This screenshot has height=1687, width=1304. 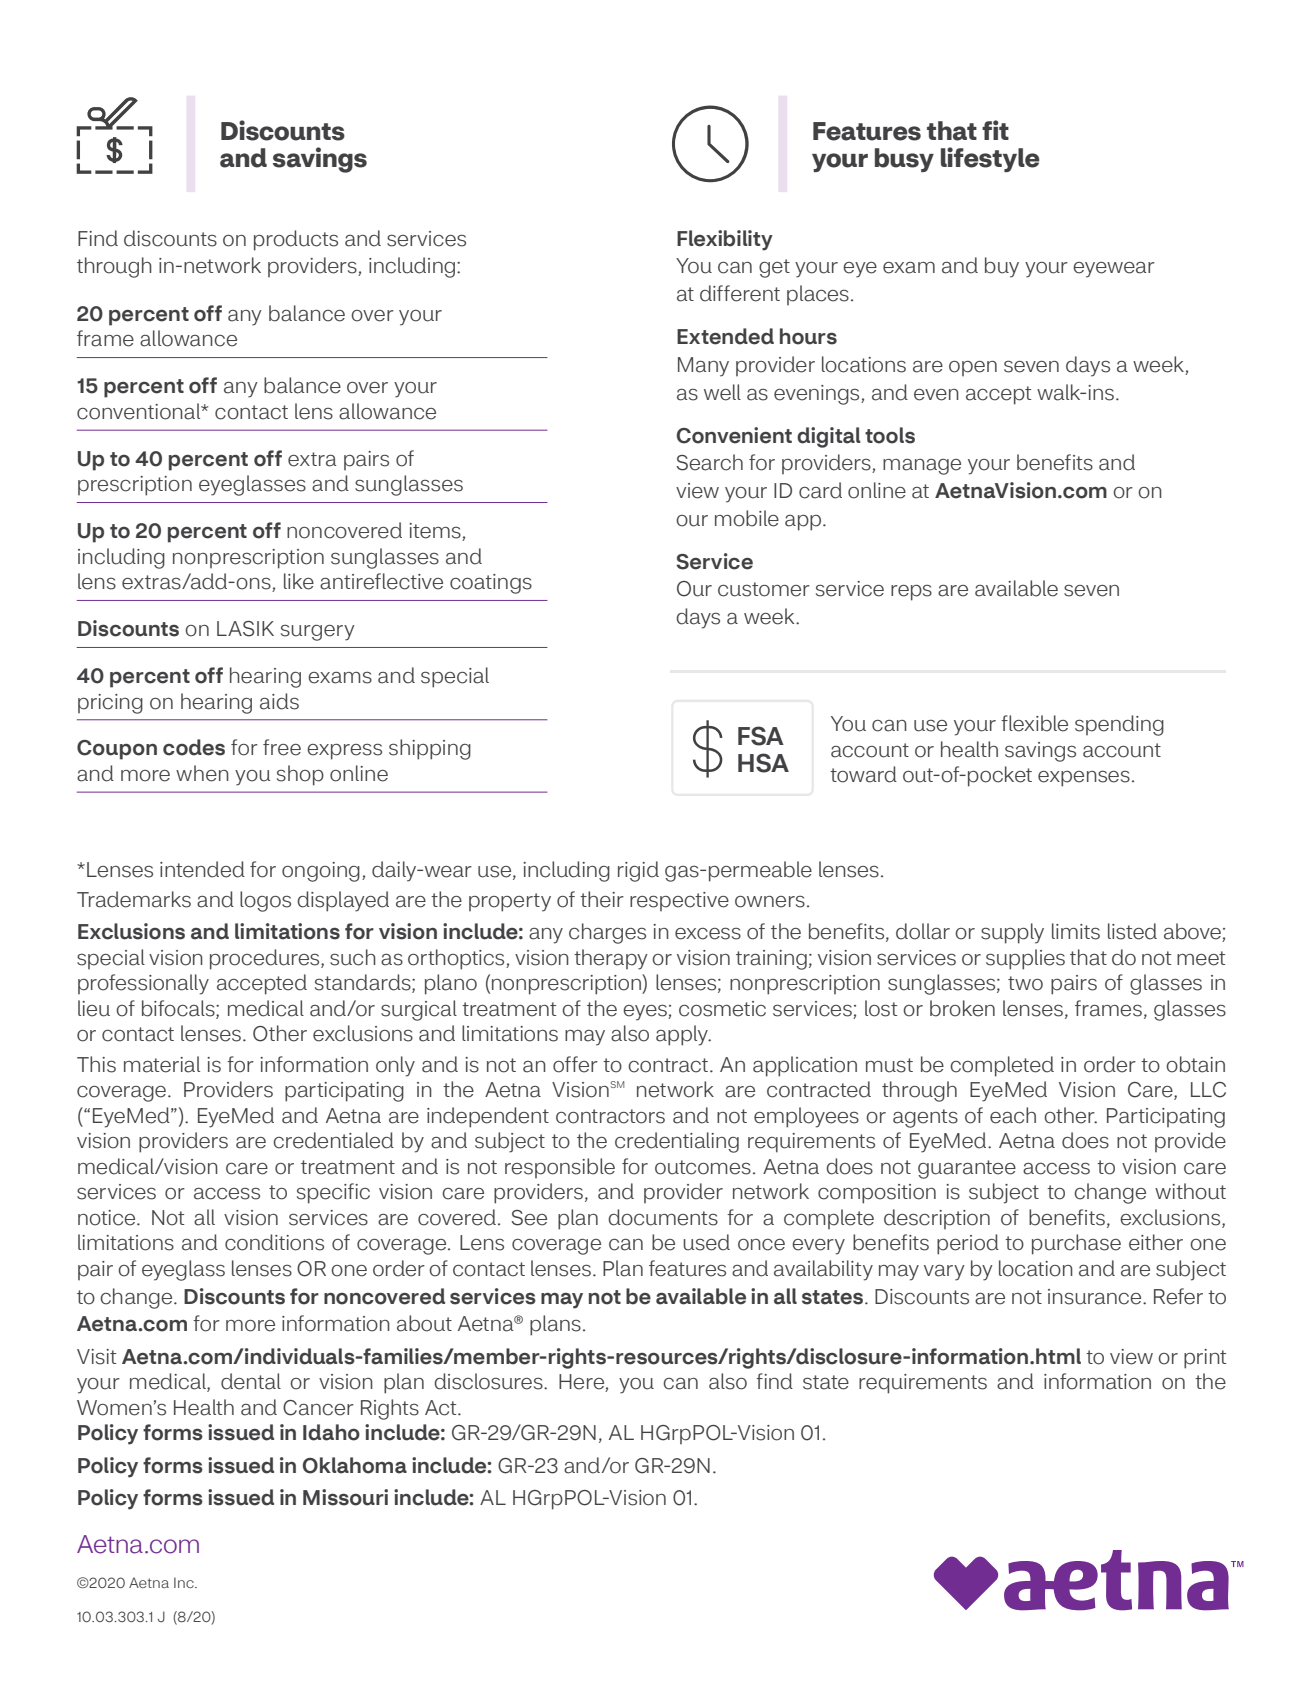 What do you see at coordinates (296, 240) in the screenshot?
I see `products` at bounding box center [296, 240].
